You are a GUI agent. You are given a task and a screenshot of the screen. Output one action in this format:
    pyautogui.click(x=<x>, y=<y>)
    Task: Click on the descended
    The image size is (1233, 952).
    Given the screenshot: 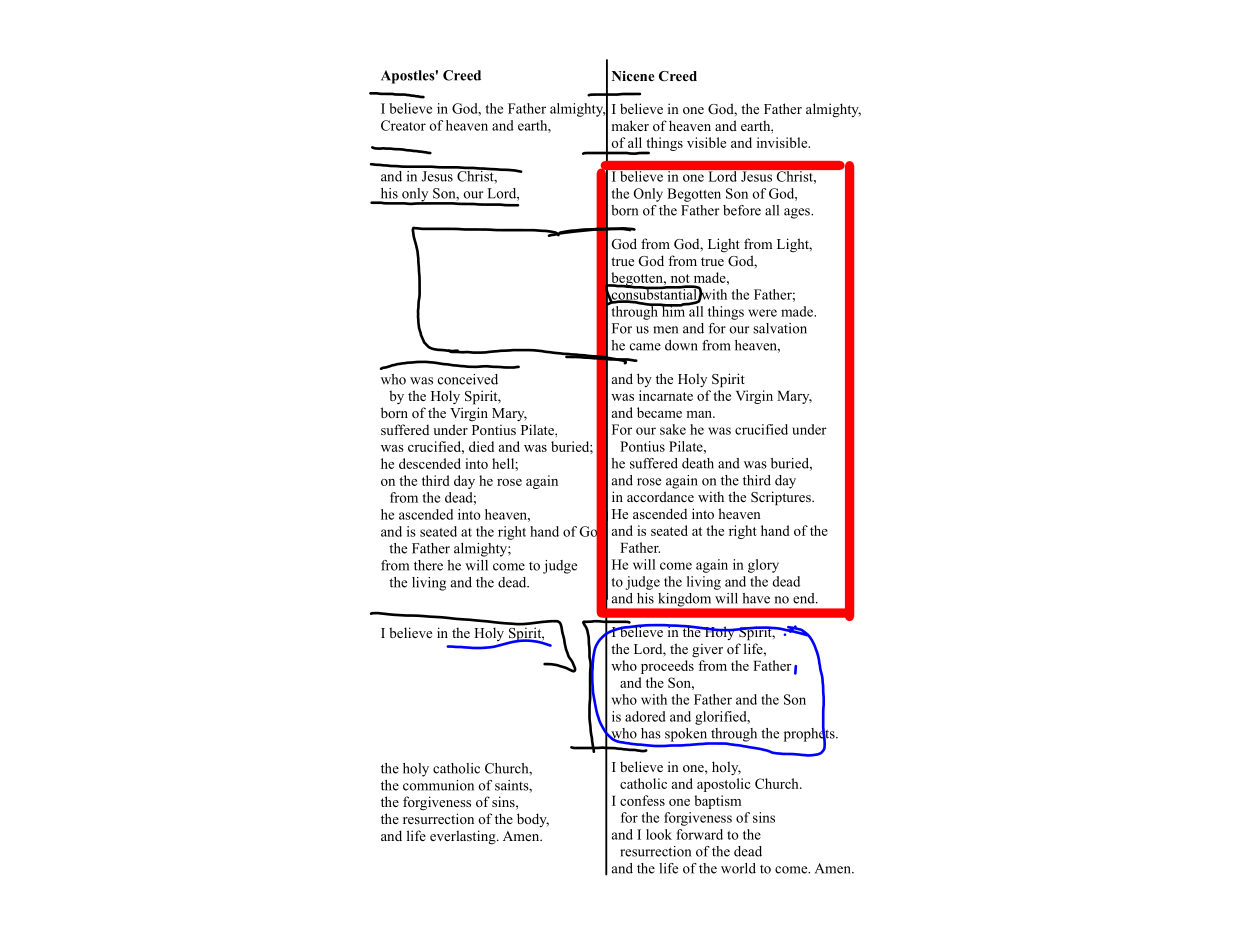 What is the action you would take?
    pyautogui.click(x=430, y=463)
